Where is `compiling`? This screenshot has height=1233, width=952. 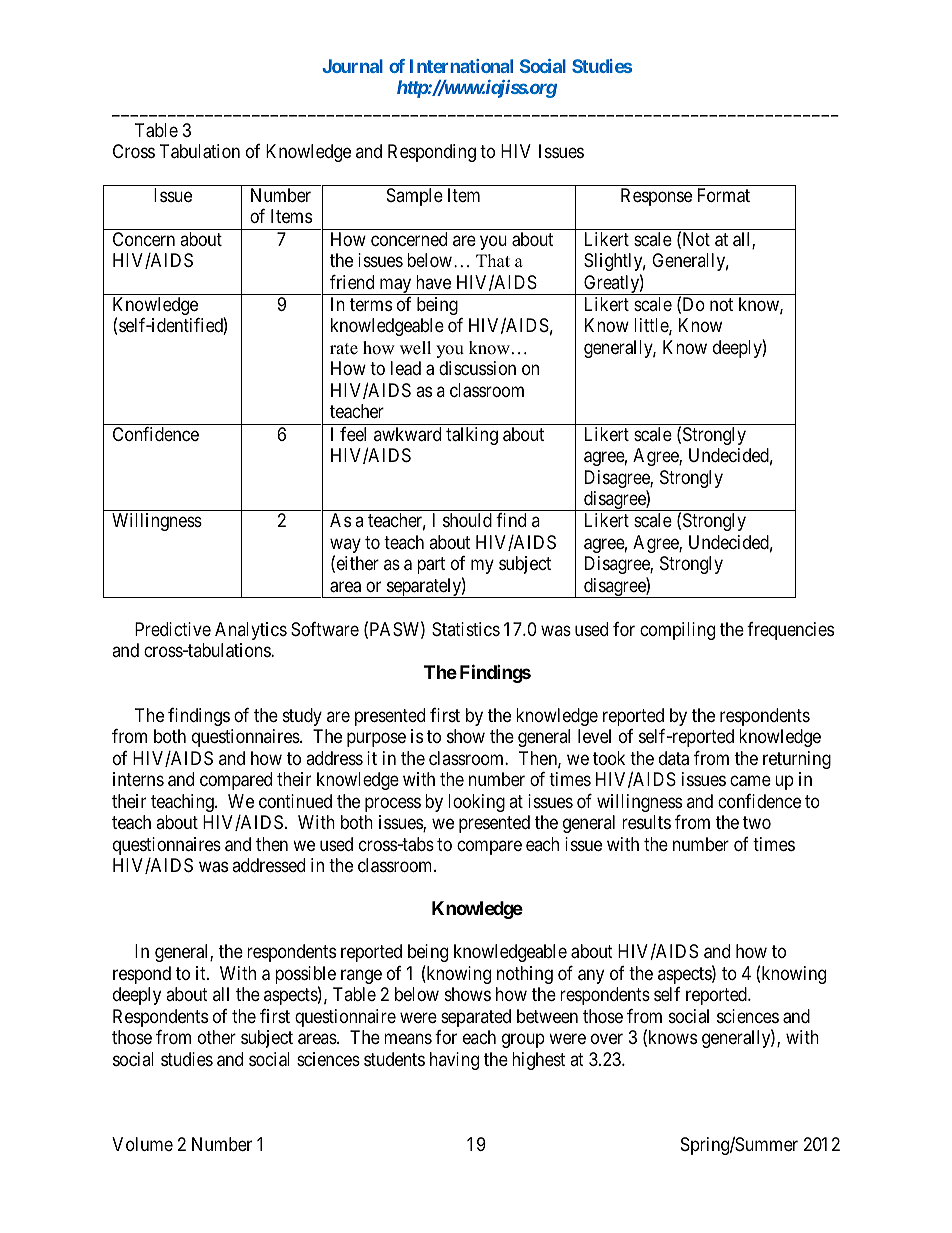 compiling is located at coordinates (677, 631).
